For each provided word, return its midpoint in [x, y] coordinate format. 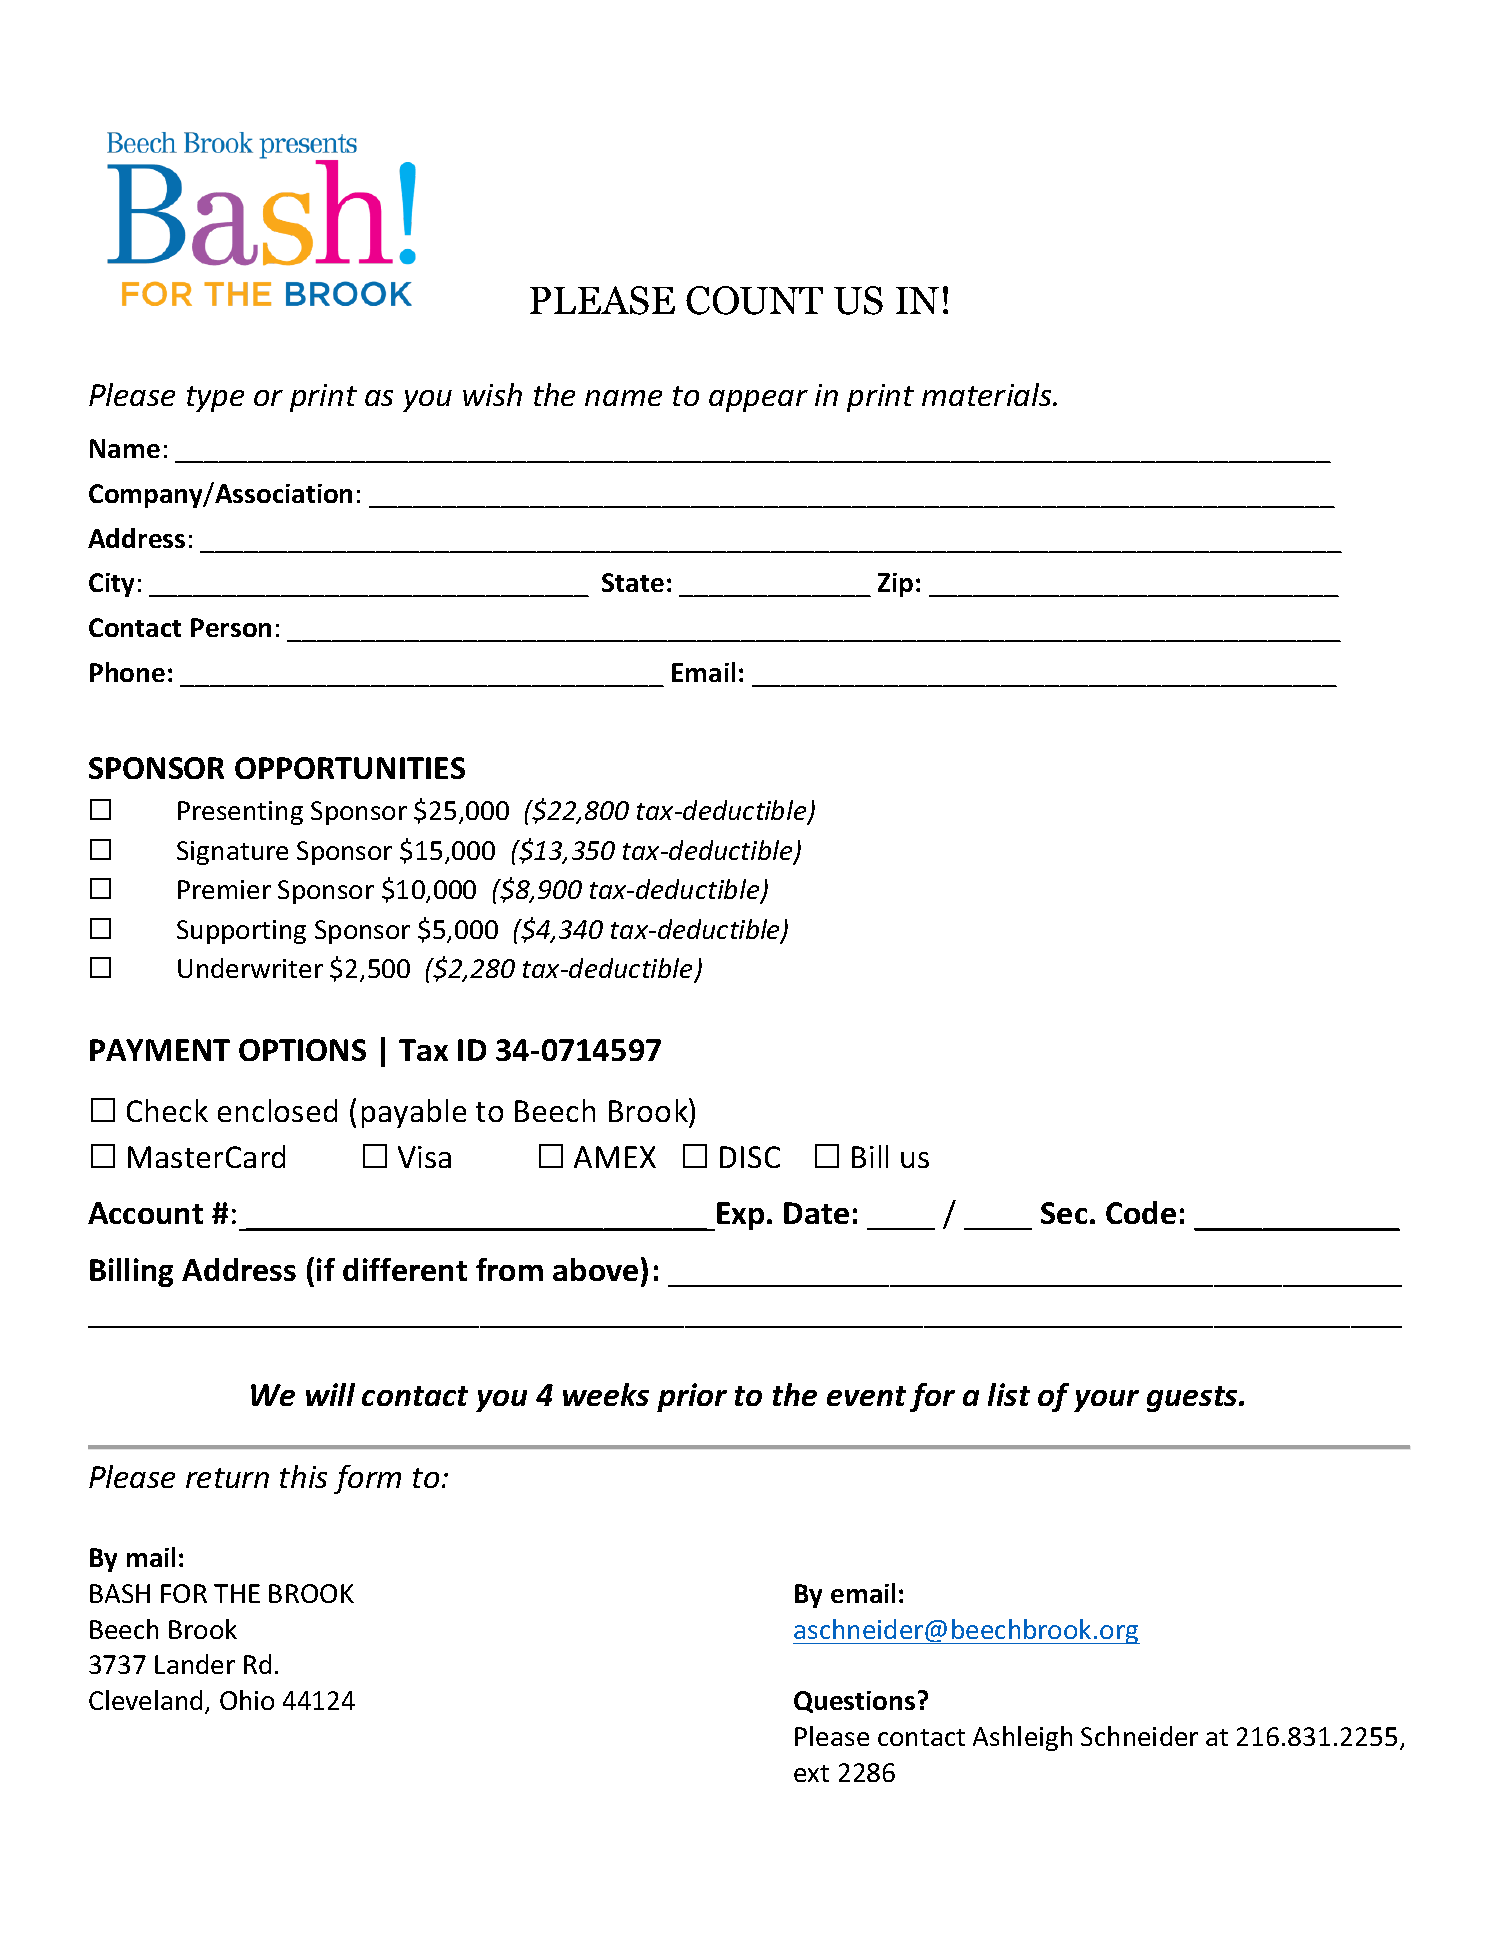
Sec [1064, 1213]
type [215, 399]
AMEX [615, 1157]
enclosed [277, 1110]
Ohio [247, 1700]
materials [988, 394]
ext [811, 1773]
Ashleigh [1022, 1738]
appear [758, 401]
